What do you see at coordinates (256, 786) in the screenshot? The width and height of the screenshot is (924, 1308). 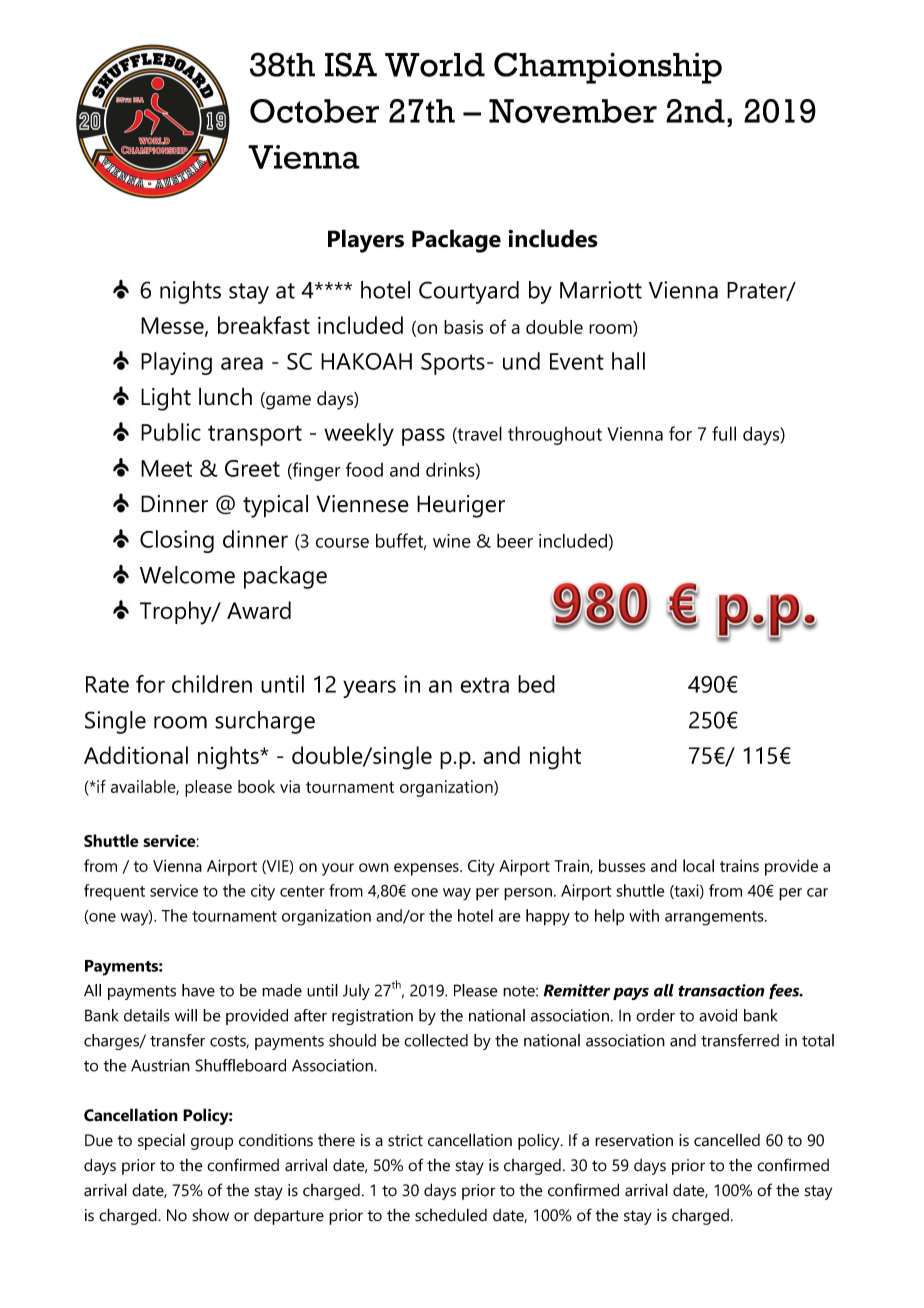 I see `book` at bounding box center [256, 786].
